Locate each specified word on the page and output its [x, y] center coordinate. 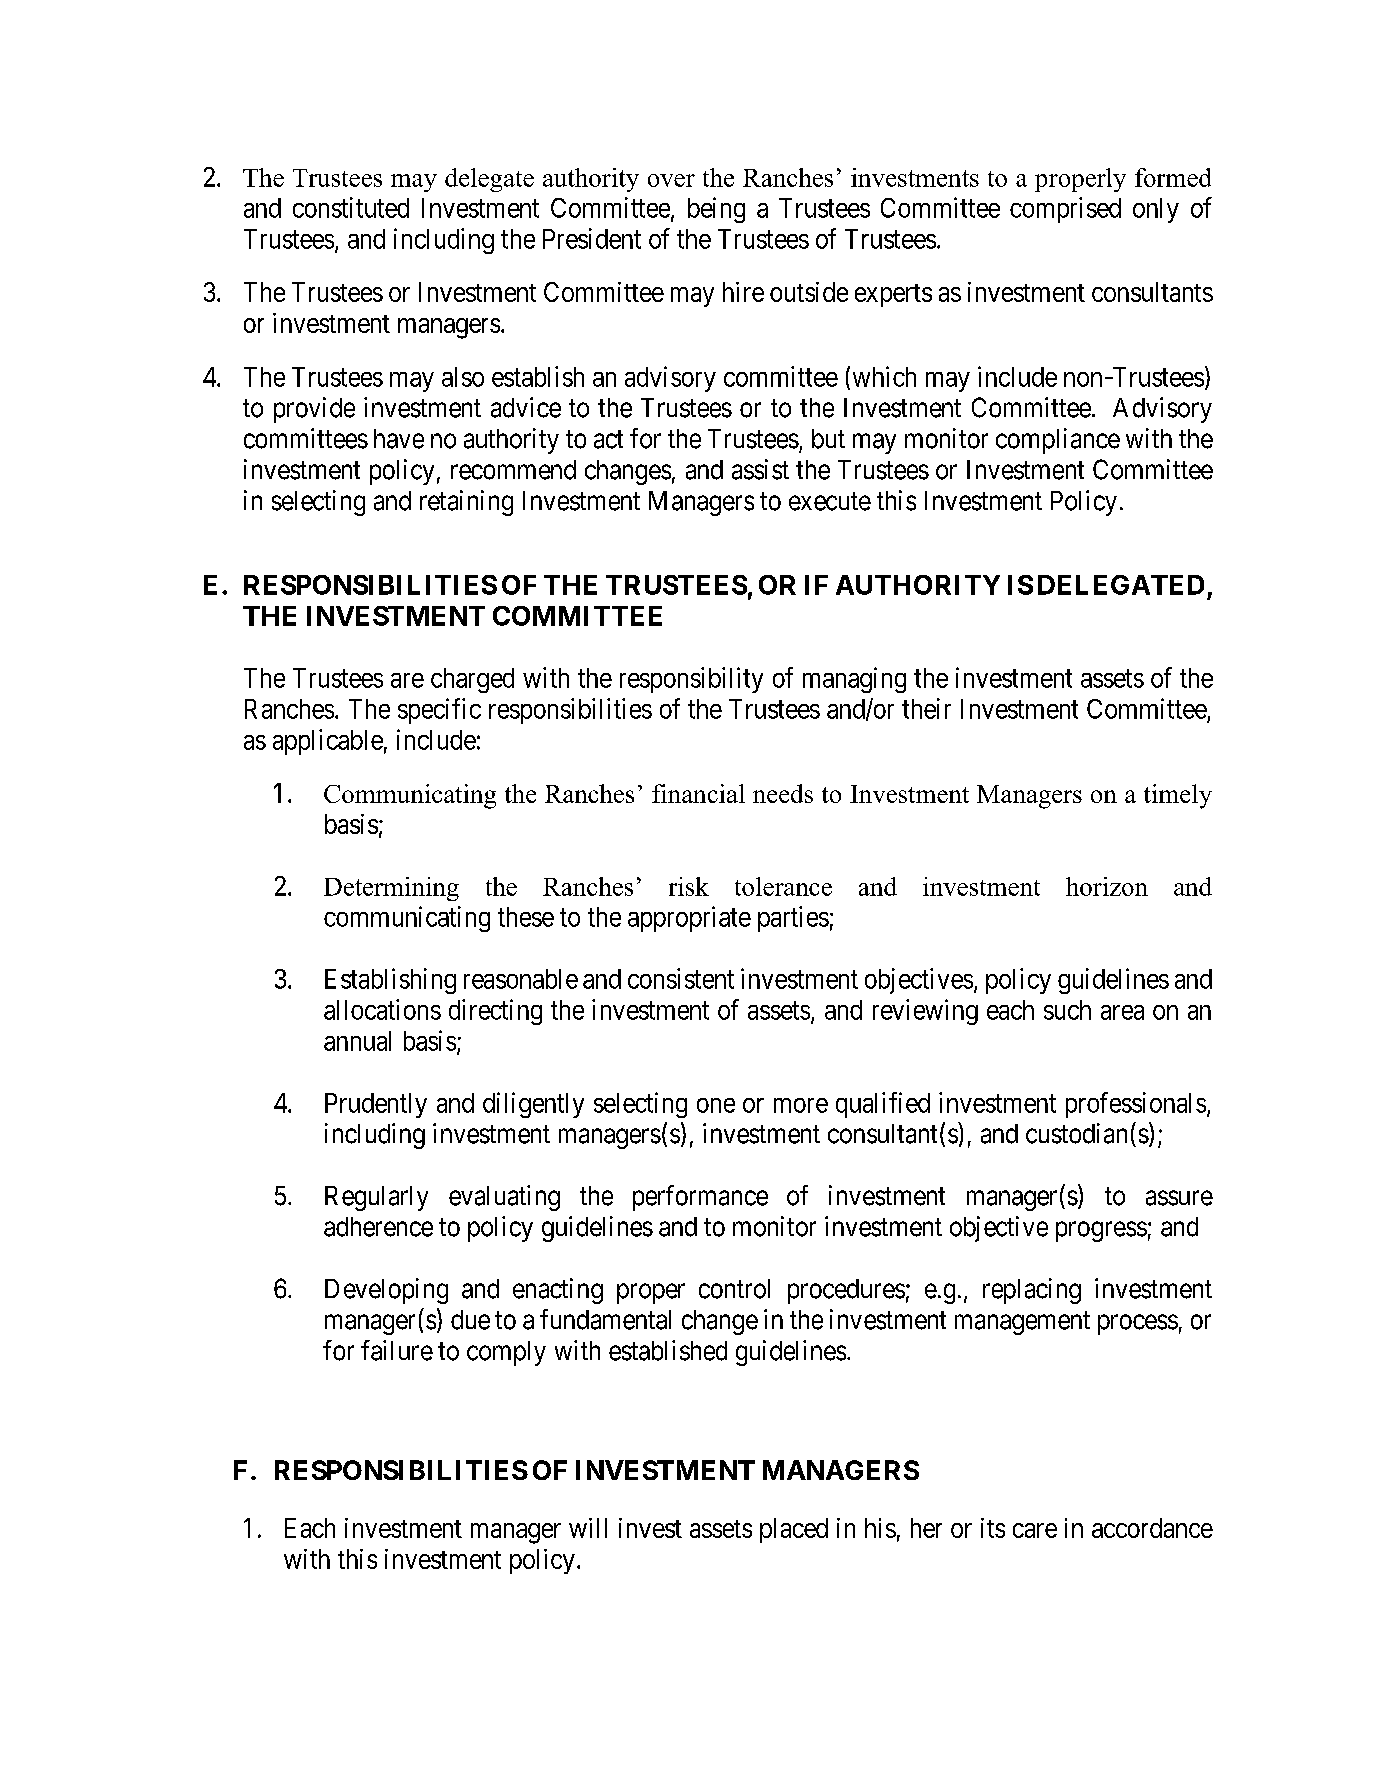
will [588, 1528]
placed [794, 1530]
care [1035, 1530]
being [716, 210]
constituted [351, 207]
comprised [1065, 210]
